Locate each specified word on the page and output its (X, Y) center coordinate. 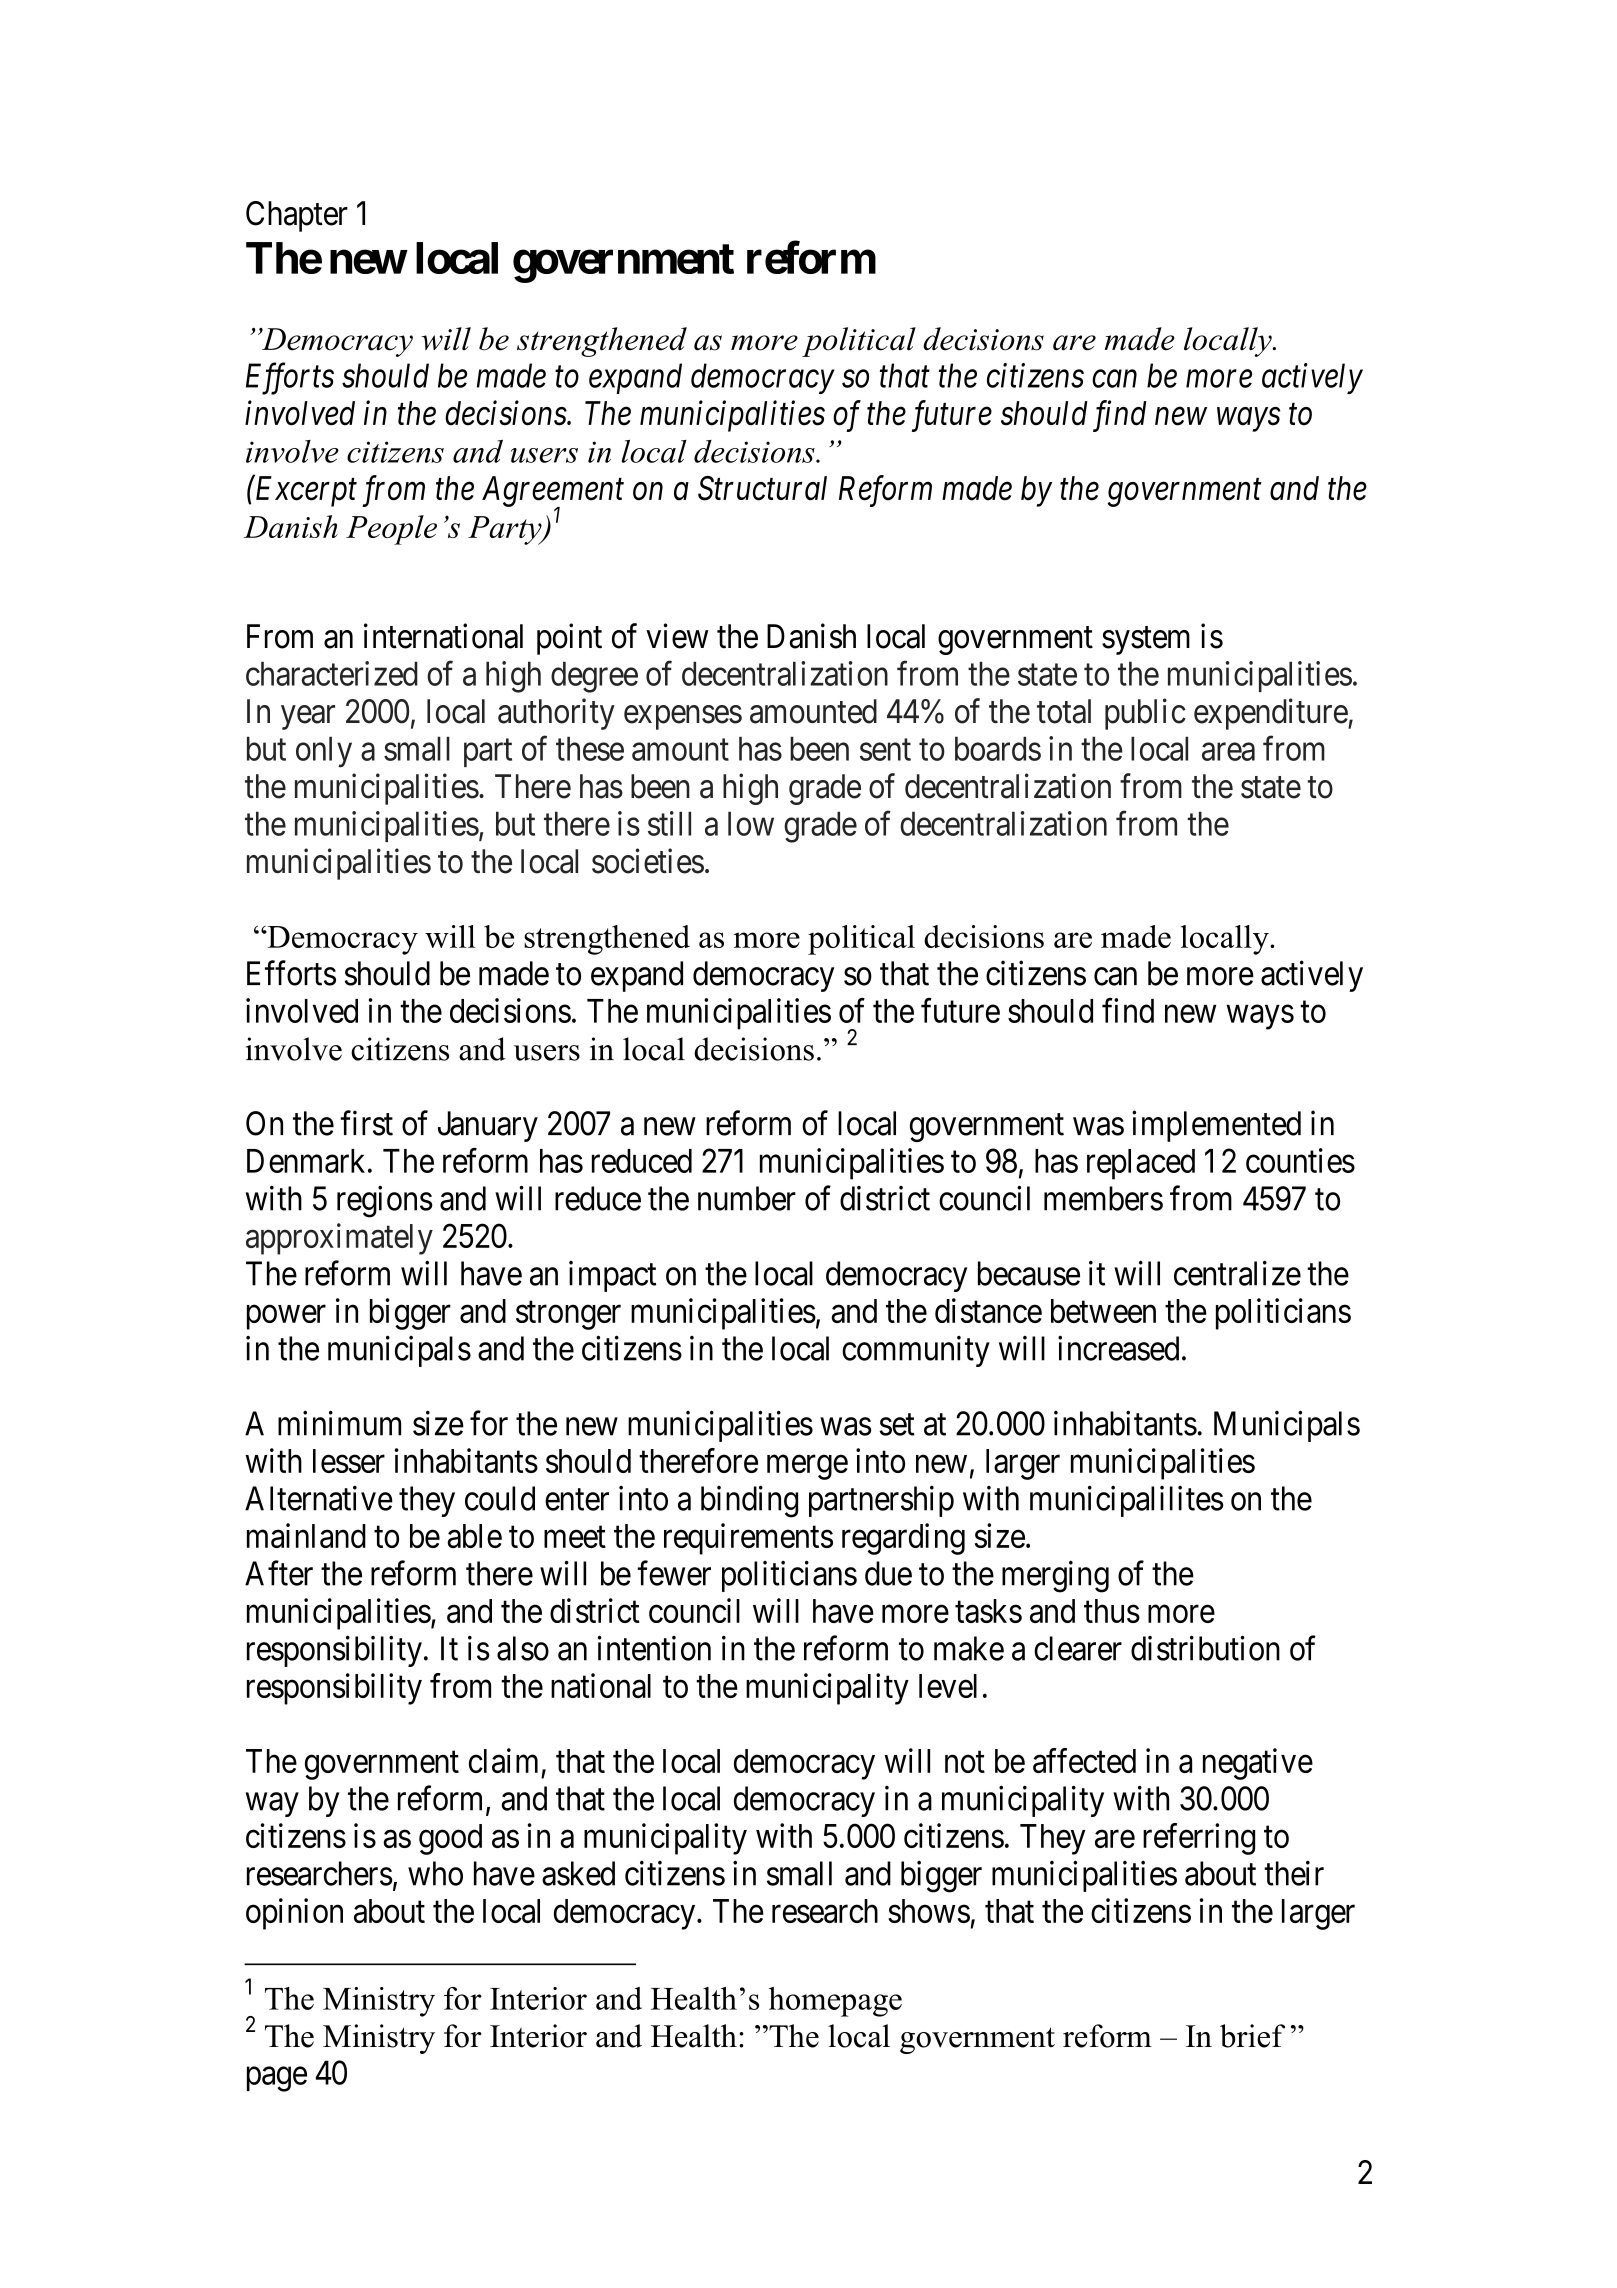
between (1103, 1311)
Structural (762, 488)
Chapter (297, 216)
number (747, 1198)
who (435, 1873)
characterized (332, 673)
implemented (1216, 1126)
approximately (339, 1239)
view (677, 636)
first (366, 1123)
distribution (1205, 1648)
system (1146, 641)
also (523, 1648)
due (888, 1573)
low (751, 823)
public (1145, 714)
